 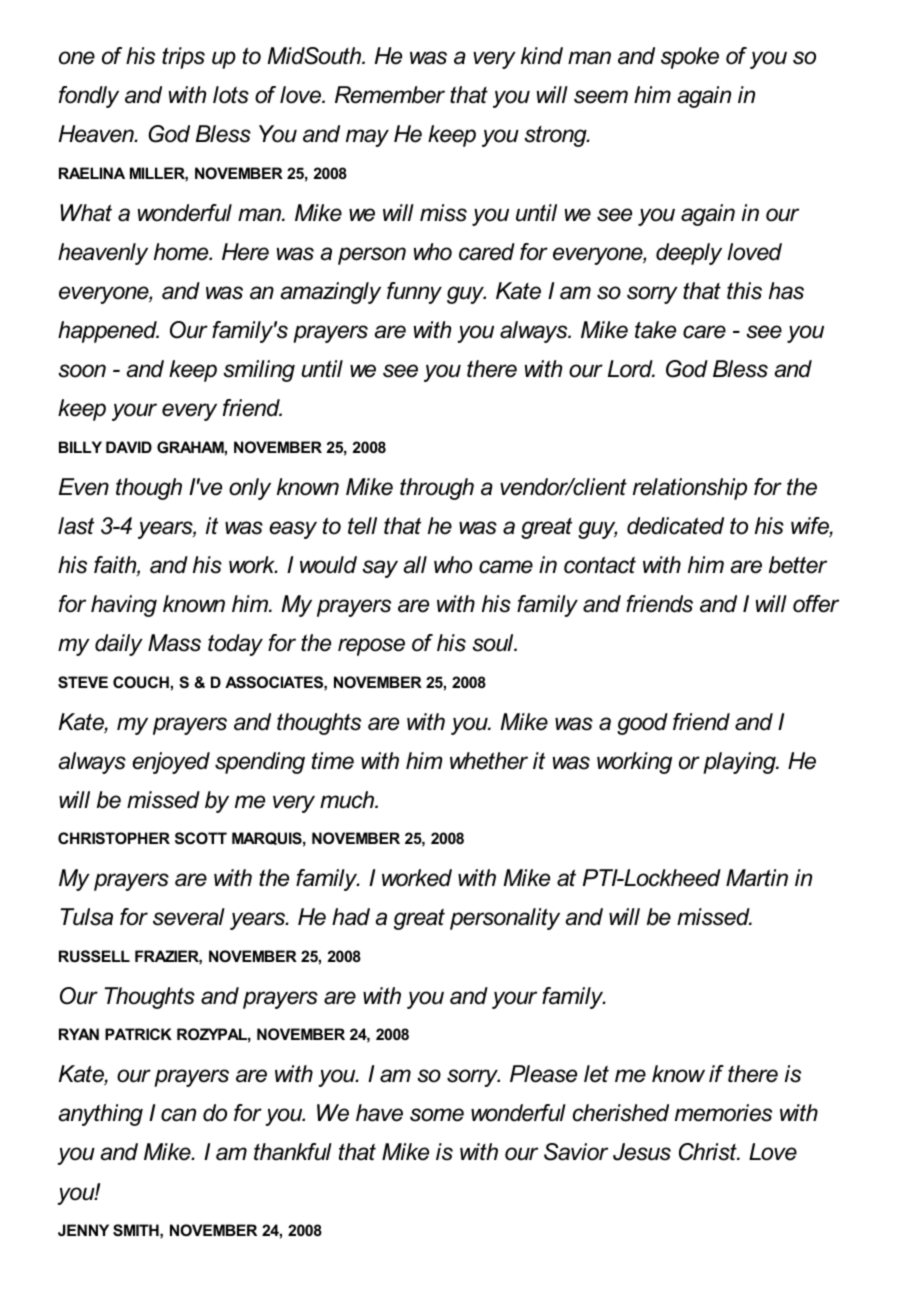 I want to click on trips, so click(x=183, y=58).
